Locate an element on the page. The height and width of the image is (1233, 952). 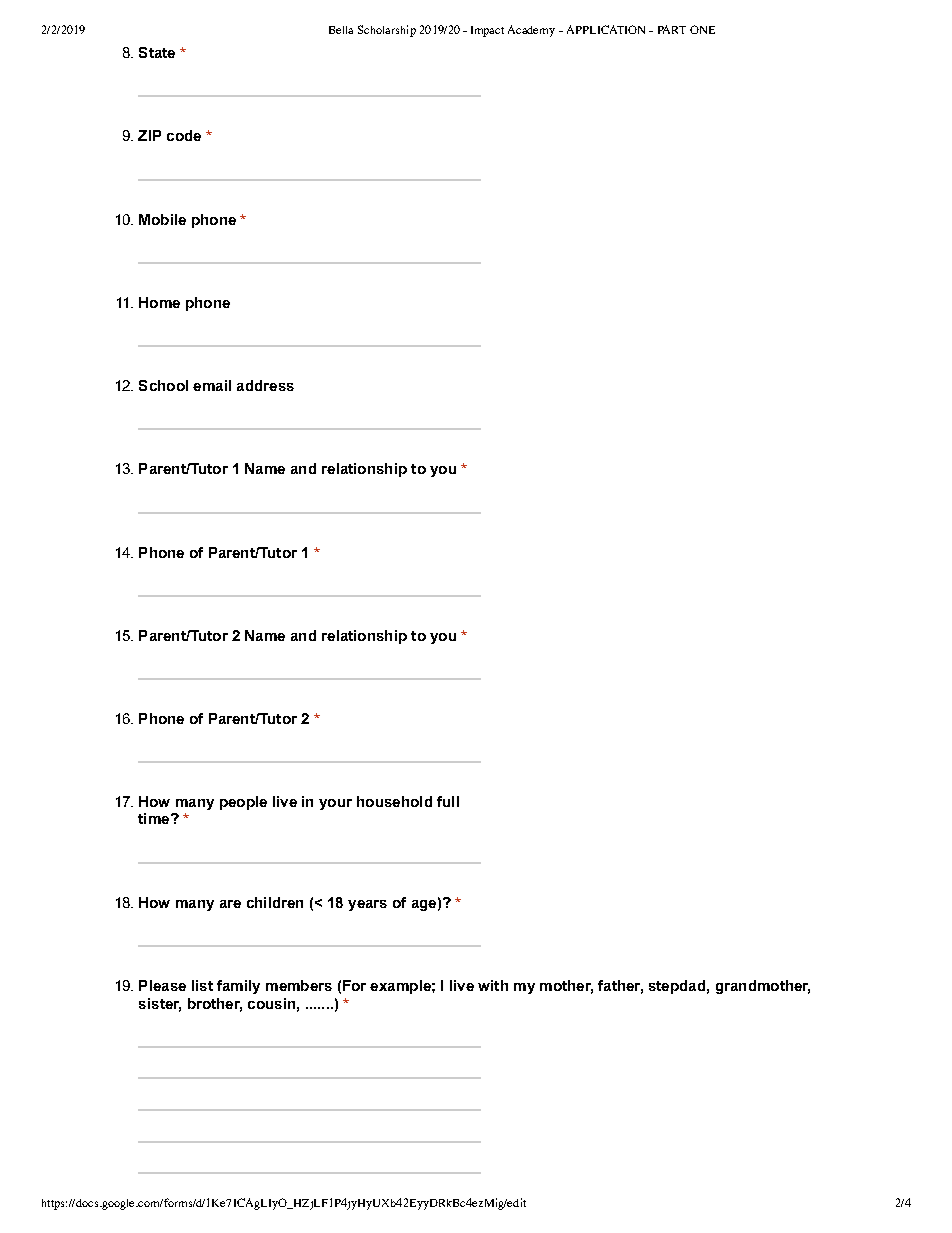
household is located at coordinates (394, 801).
